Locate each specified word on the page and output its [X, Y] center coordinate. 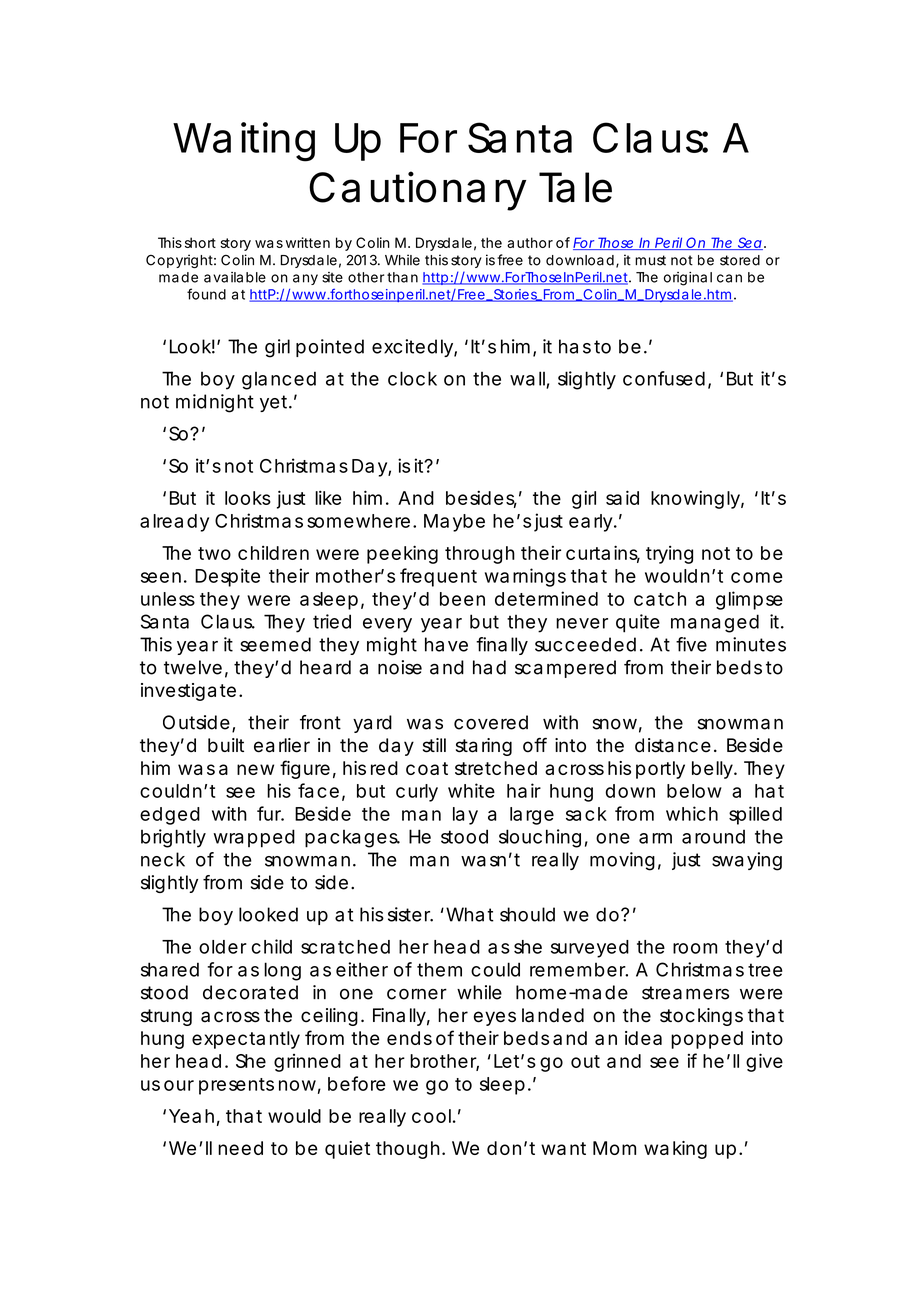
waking [675, 1150]
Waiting [244, 142]
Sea [749, 243]
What [470, 914]
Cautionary [417, 191]
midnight [215, 403]
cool [431, 1116]
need [240, 1148]
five [691, 644]
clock [412, 378]
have [446, 644]
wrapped [254, 838]
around [713, 837]
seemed [275, 644]
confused [664, 378]
